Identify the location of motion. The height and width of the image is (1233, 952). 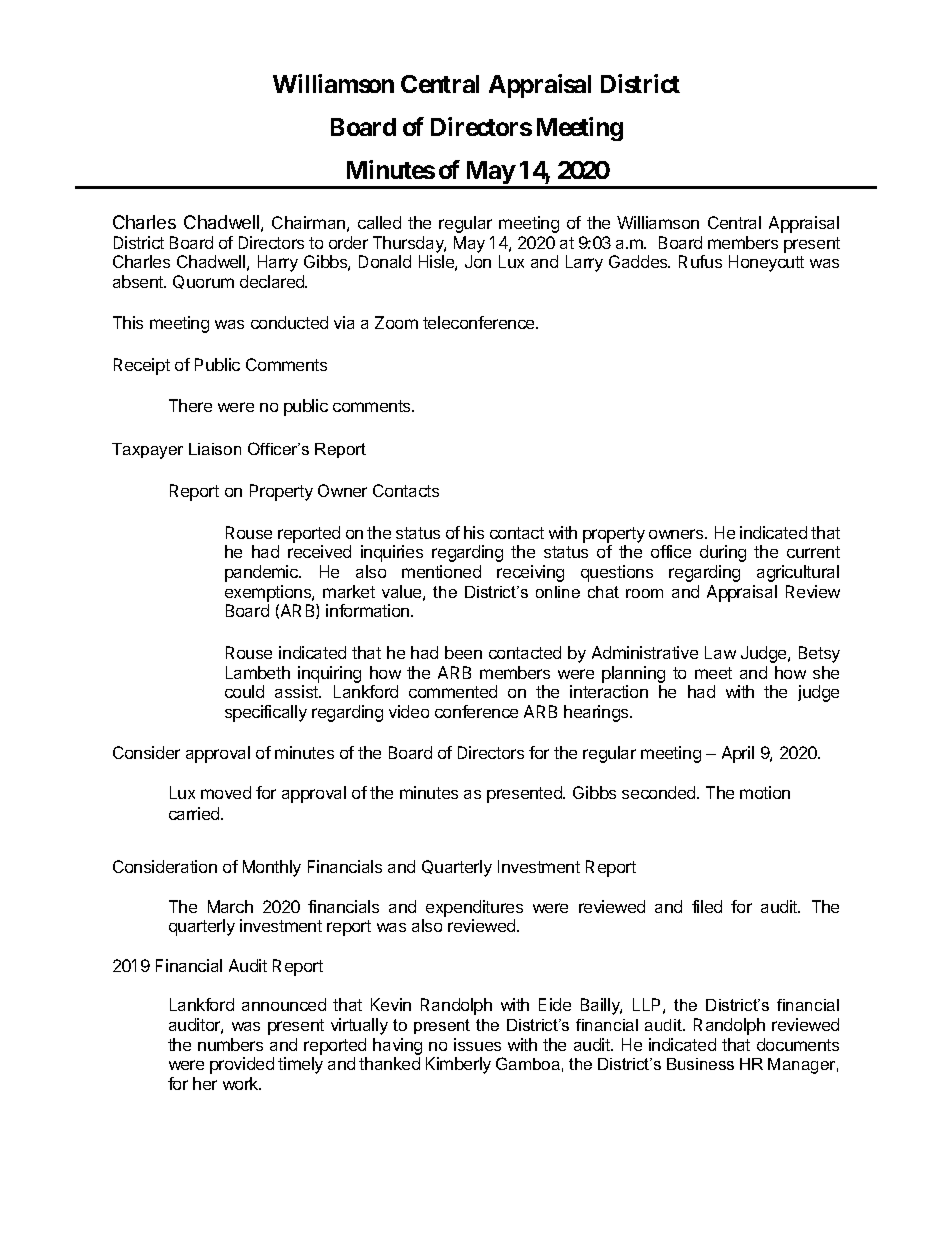
(765, 792).
